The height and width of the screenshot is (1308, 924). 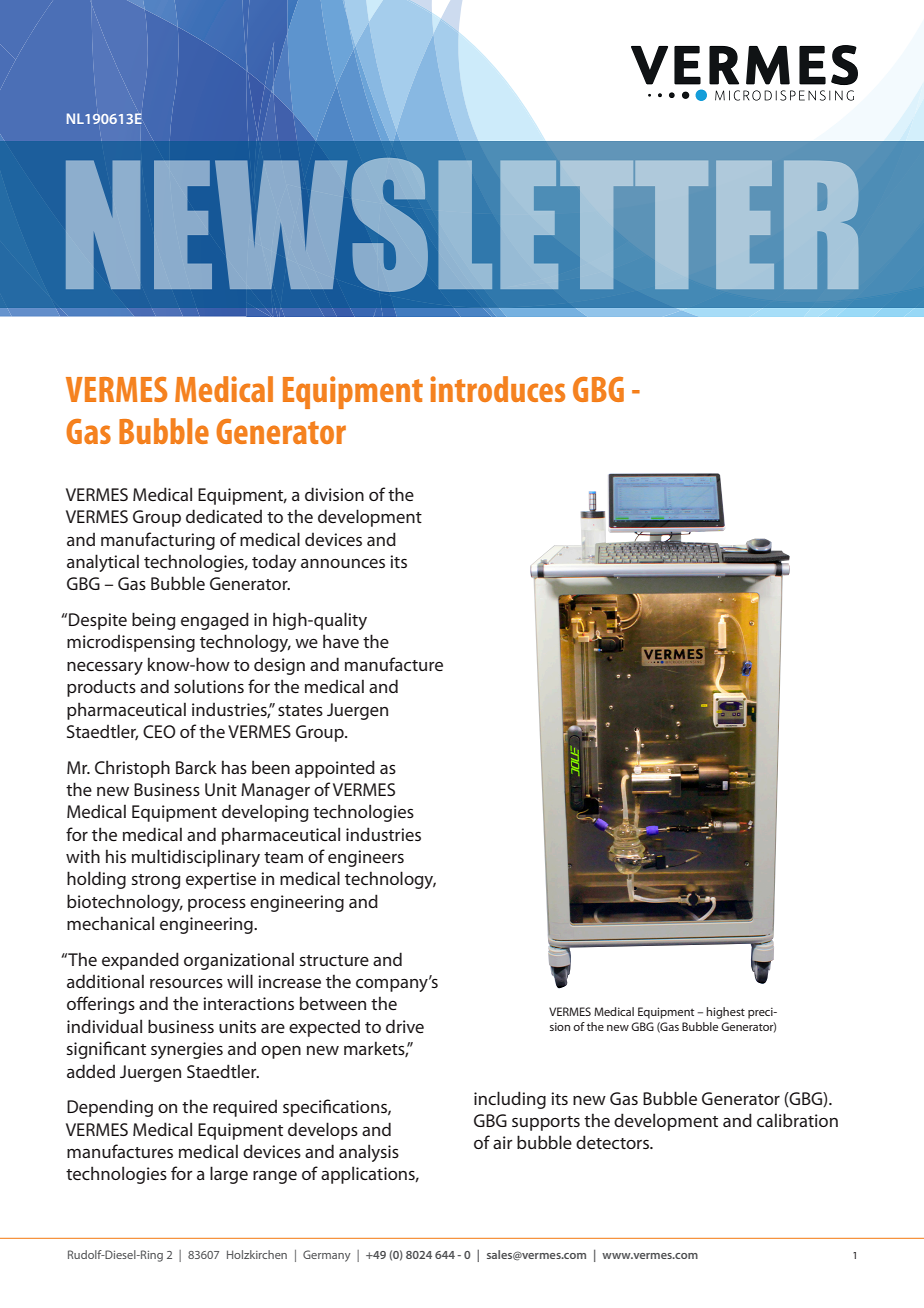 What do you see at coordinates (229, 1175) in the screenshot?
I see `large` at bounding box center [229, 1175].
